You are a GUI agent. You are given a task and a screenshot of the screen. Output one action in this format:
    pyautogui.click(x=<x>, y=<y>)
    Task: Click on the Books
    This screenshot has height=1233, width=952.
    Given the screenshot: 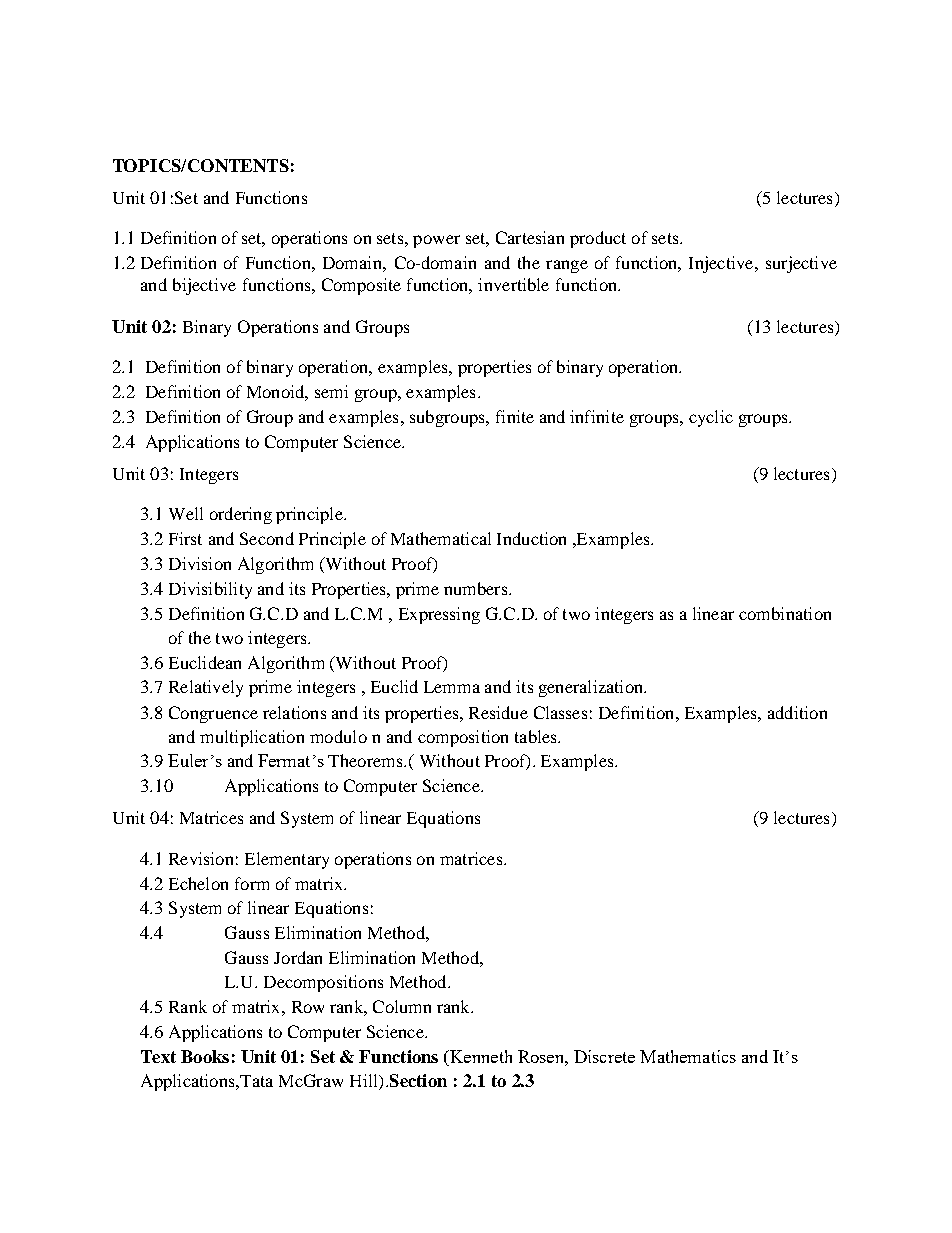 What is the action you would take?
    pyautogui.click(x=205, y=1056)
